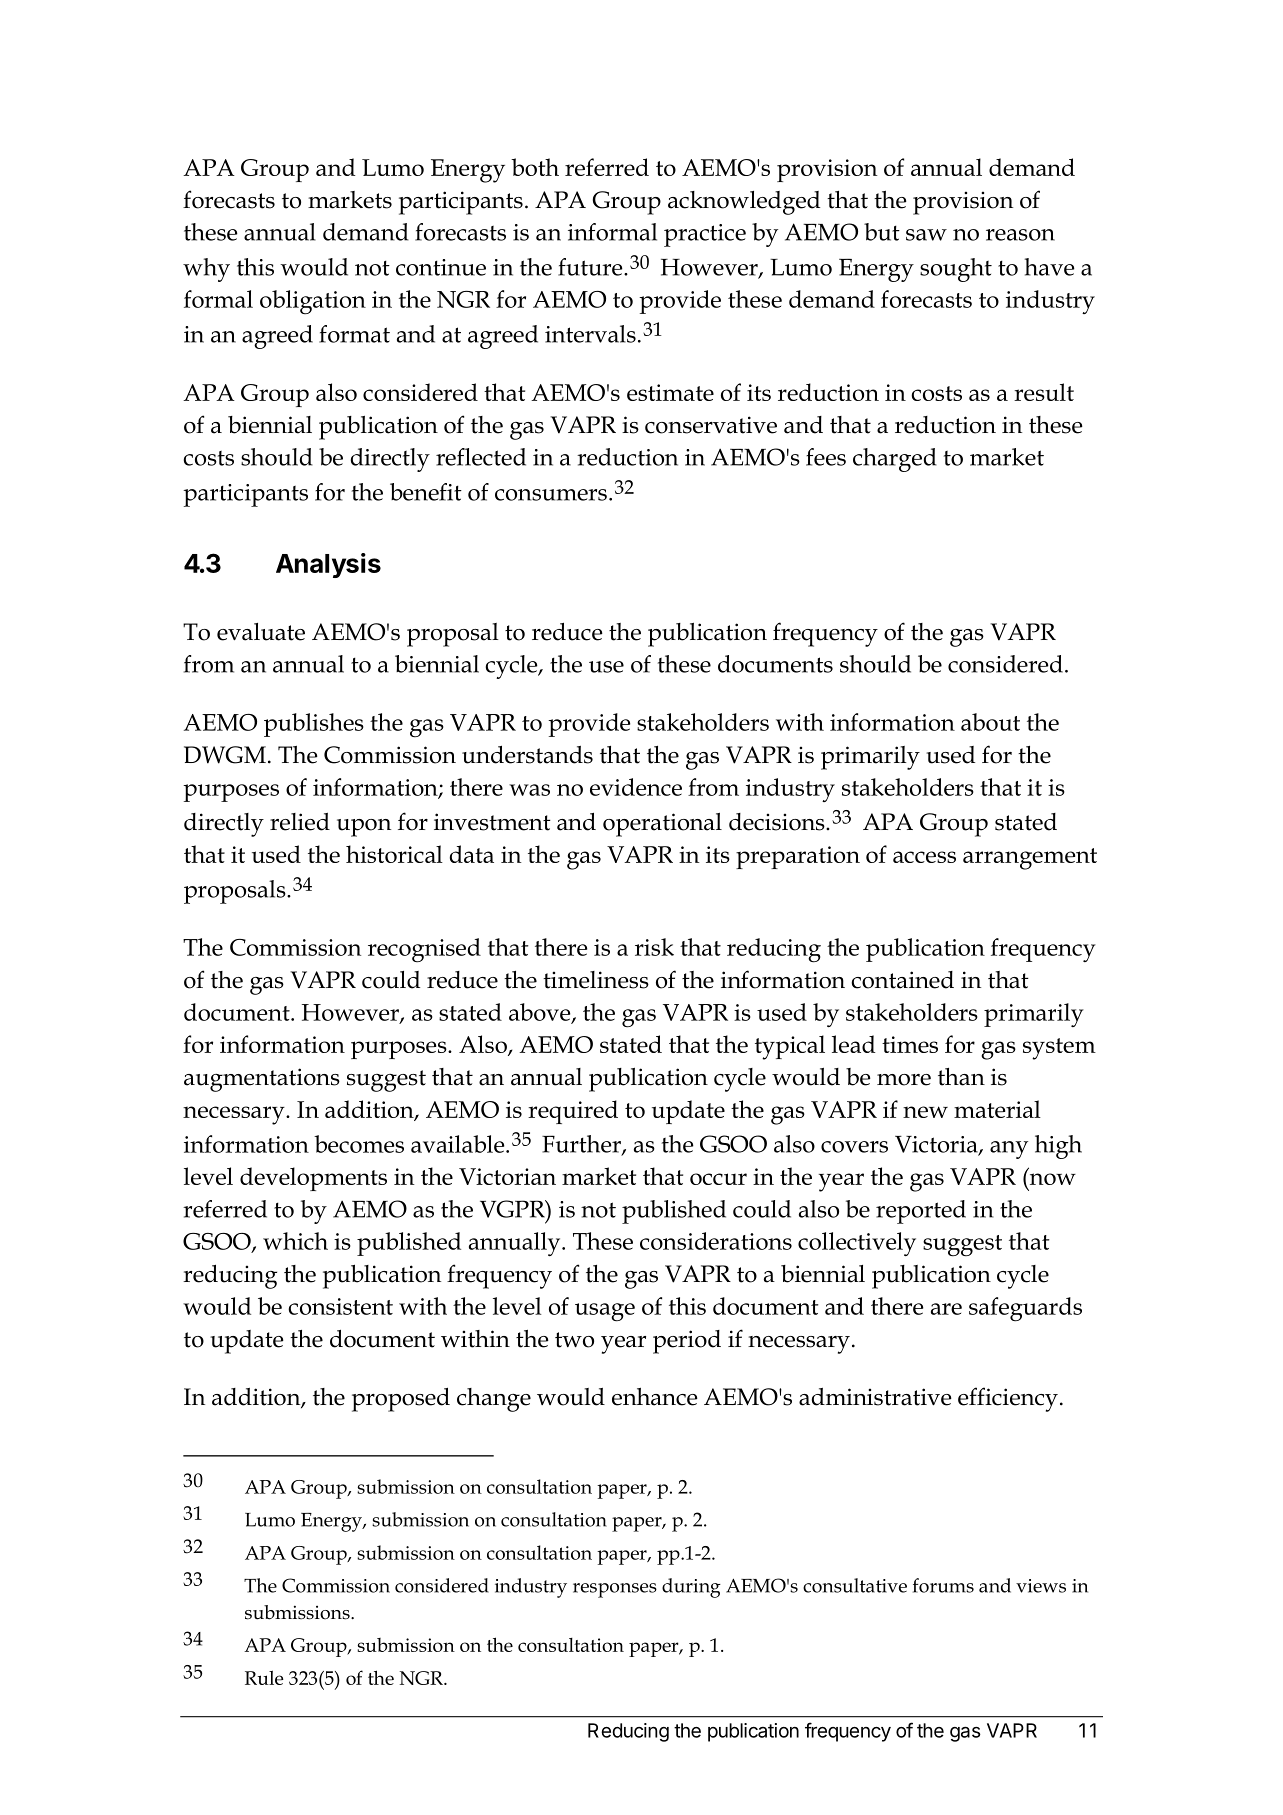  Describe the element at coordinates (926, 235) in the image. I see `saw` at that location.
